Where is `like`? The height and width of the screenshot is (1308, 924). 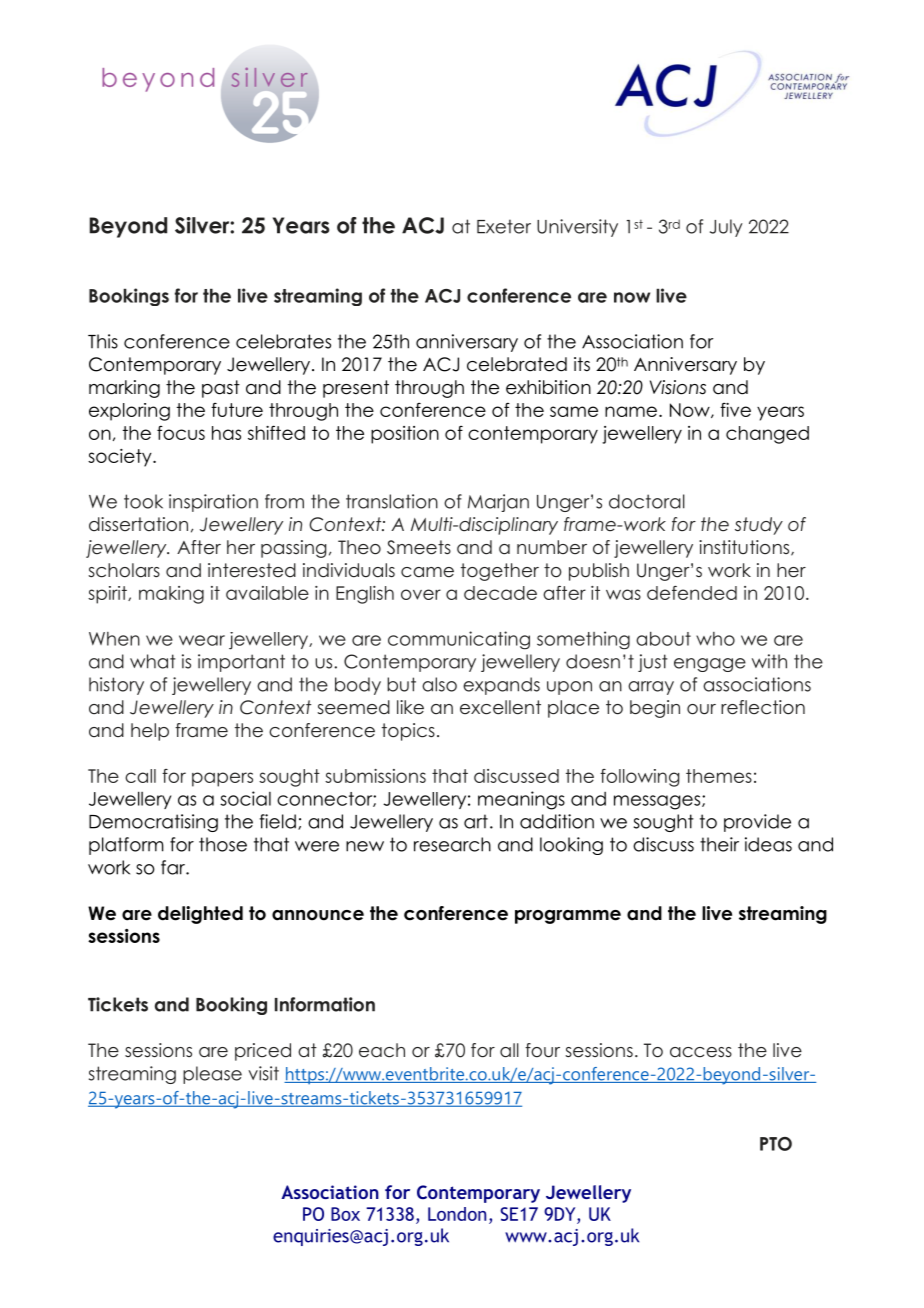 like is located at coordinates (410, 707).
